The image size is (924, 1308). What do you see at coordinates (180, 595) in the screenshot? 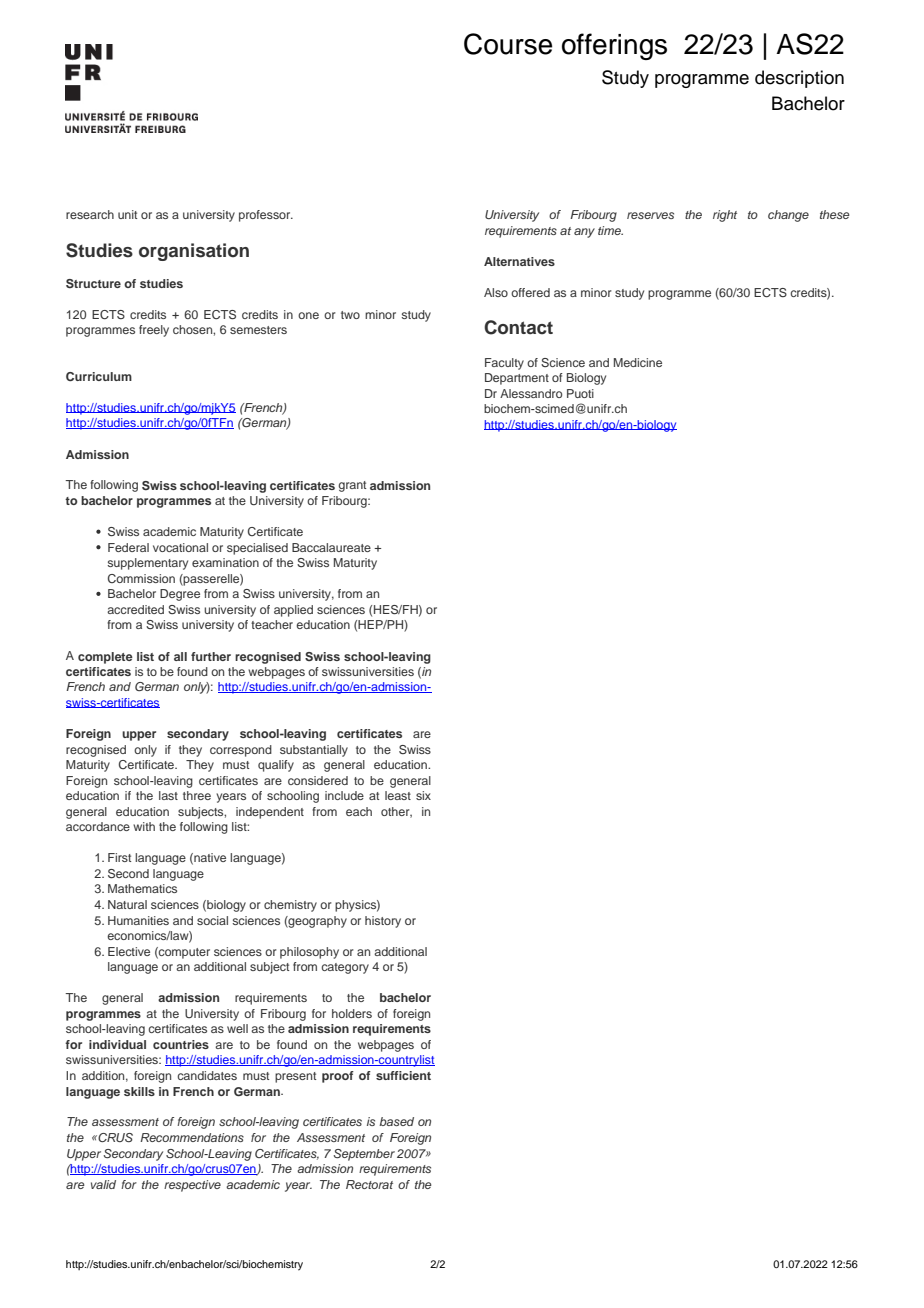
I see `Degree` at bounding box center [180, 595].
